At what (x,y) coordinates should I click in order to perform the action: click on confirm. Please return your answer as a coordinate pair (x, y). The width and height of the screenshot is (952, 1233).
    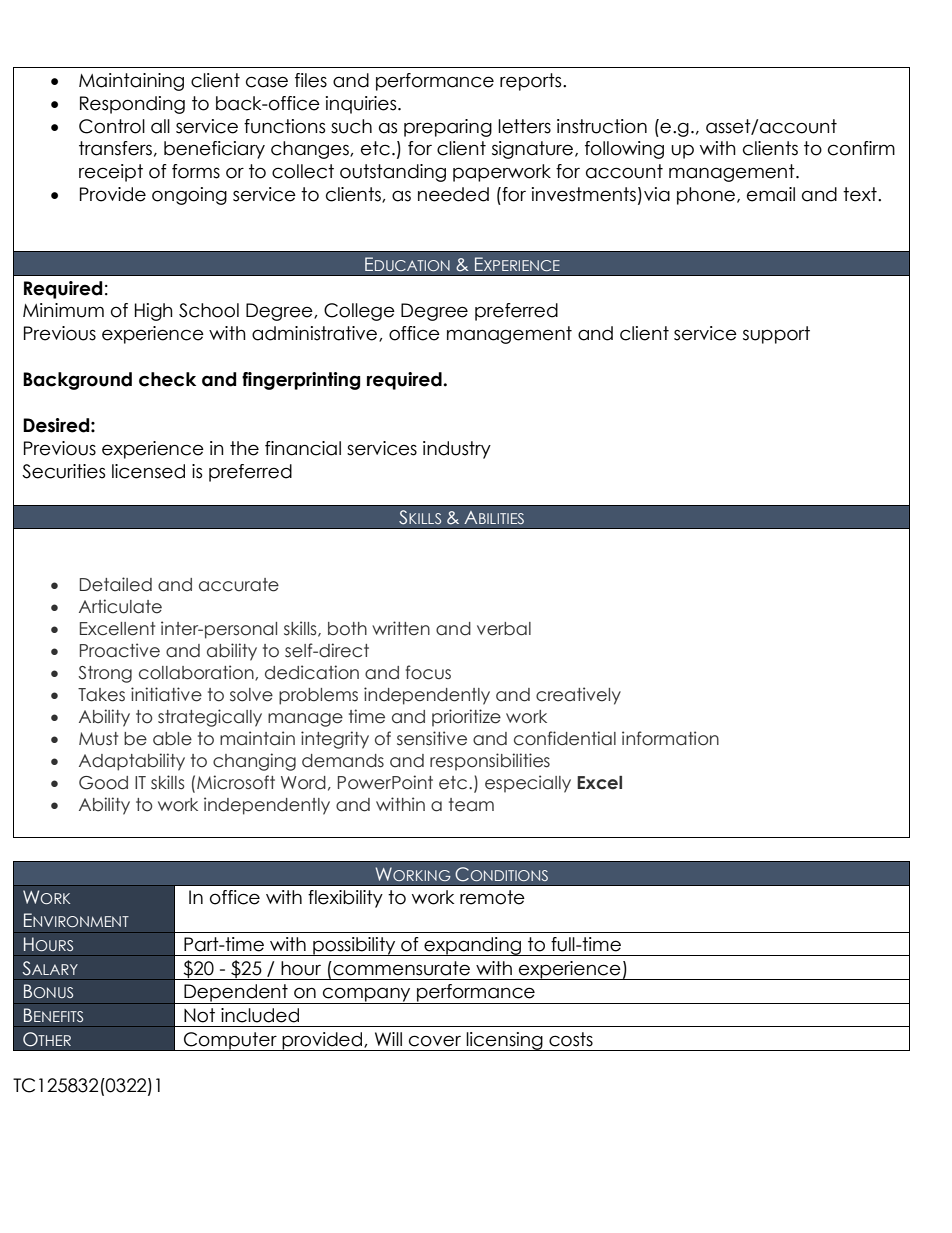
    Looking at the image, I should click on (861, 148).
